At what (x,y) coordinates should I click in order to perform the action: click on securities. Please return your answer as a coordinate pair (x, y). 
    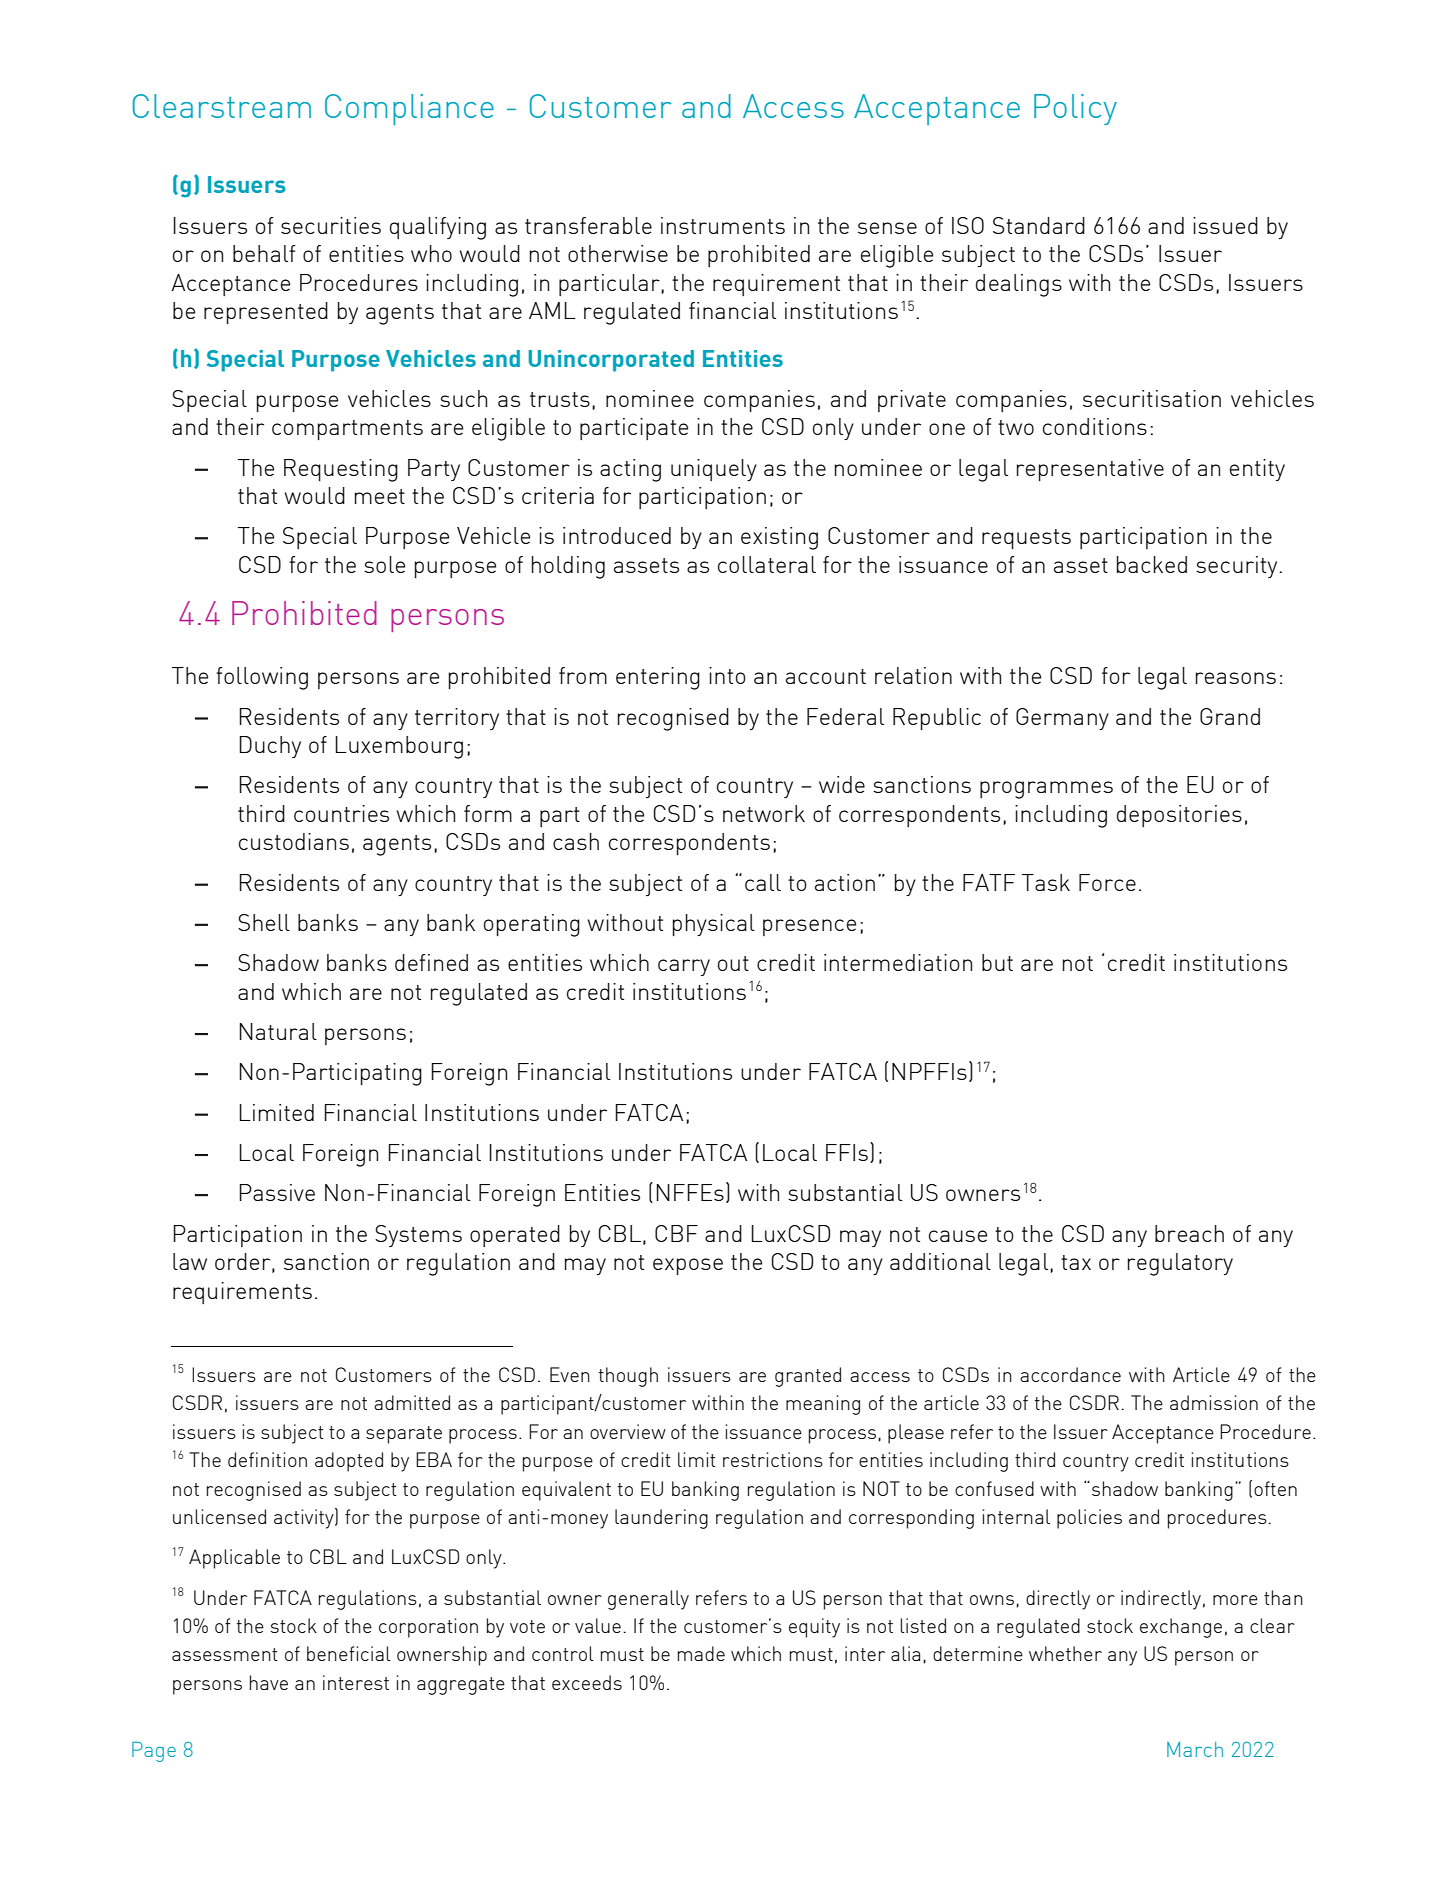
    Looking at the image, I should click on (331, 225).
